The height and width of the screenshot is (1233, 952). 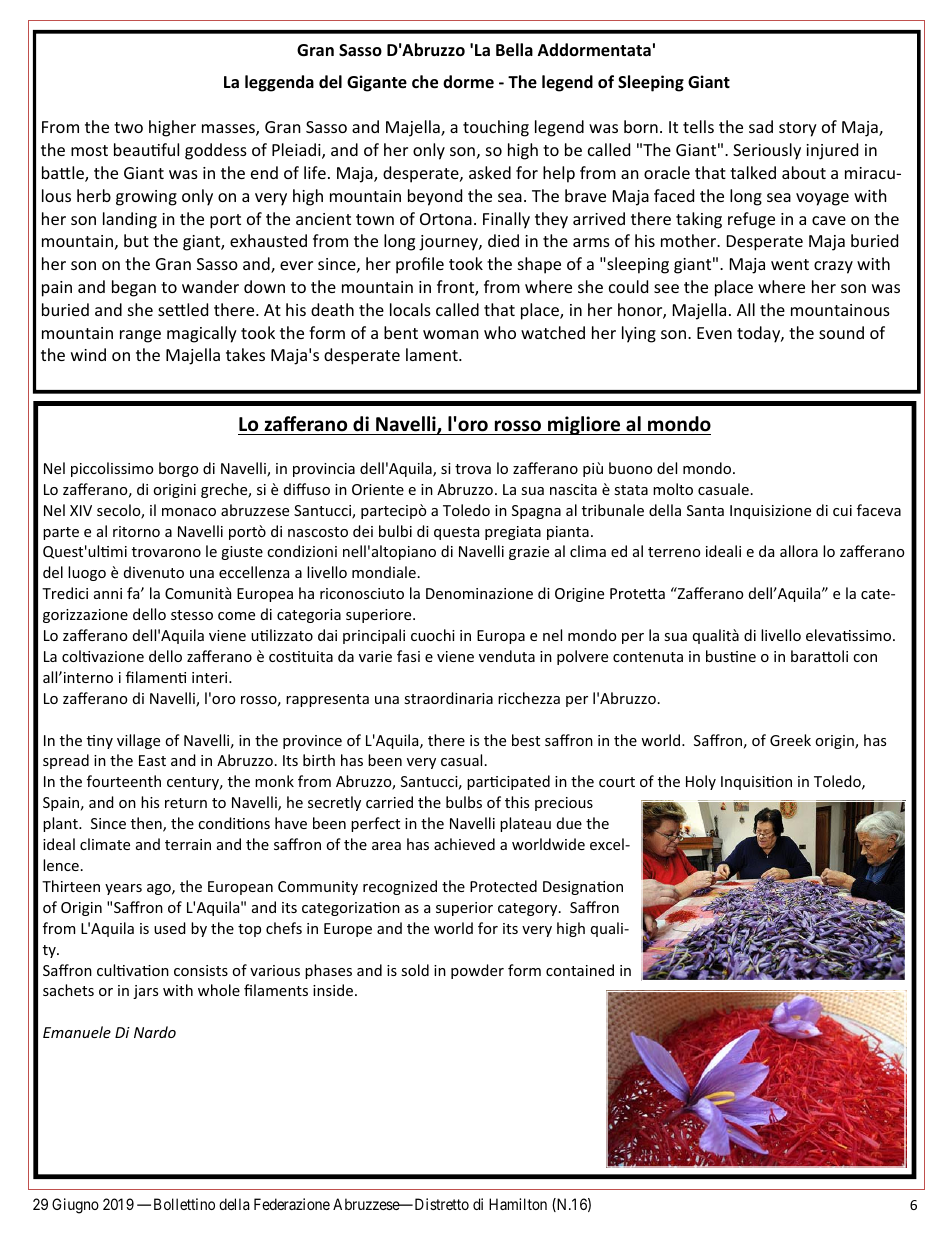 I want to click on Greek, so click(x=790, y=740).
